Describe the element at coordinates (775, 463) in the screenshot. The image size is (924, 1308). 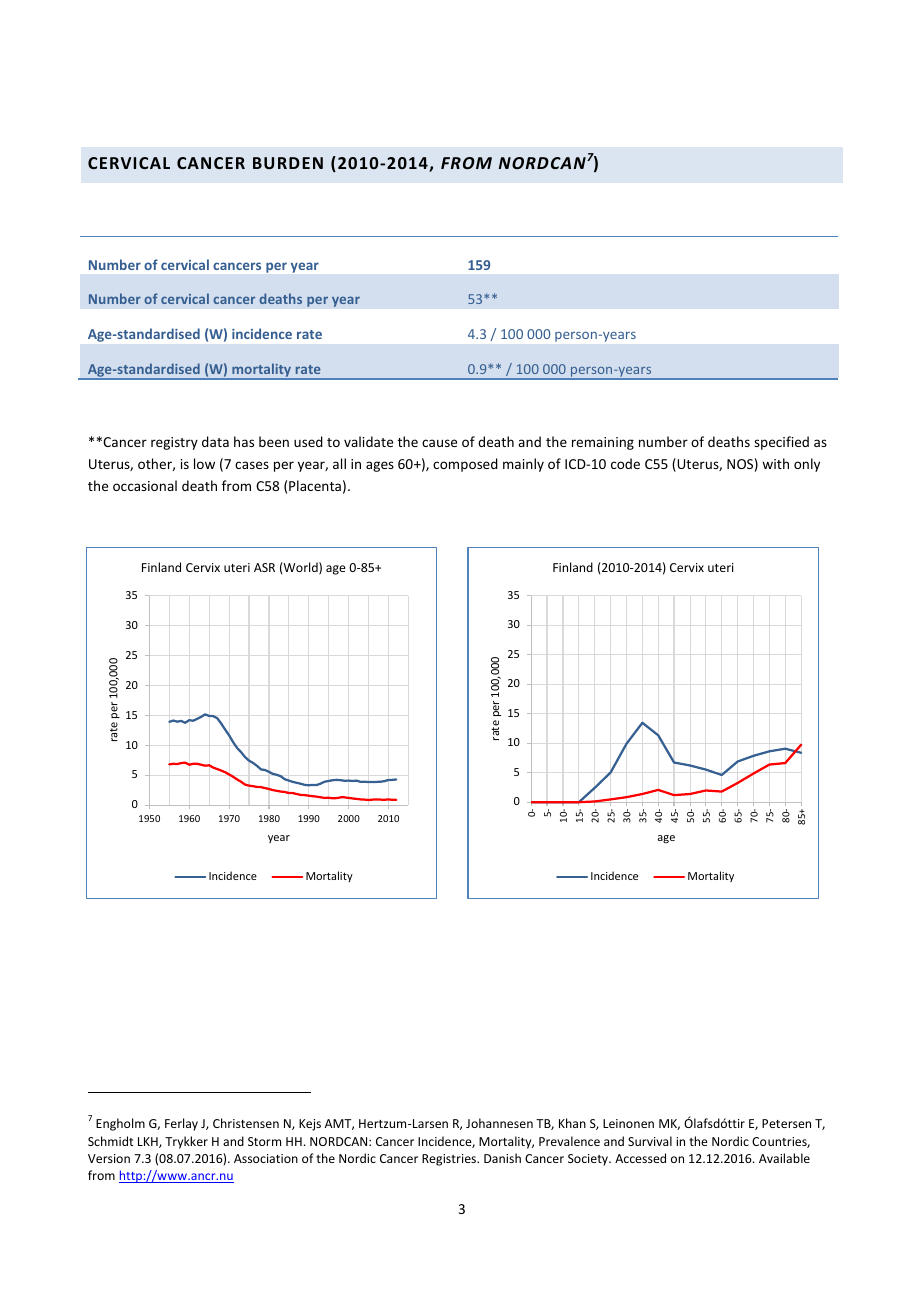
I see `with` at that location.
